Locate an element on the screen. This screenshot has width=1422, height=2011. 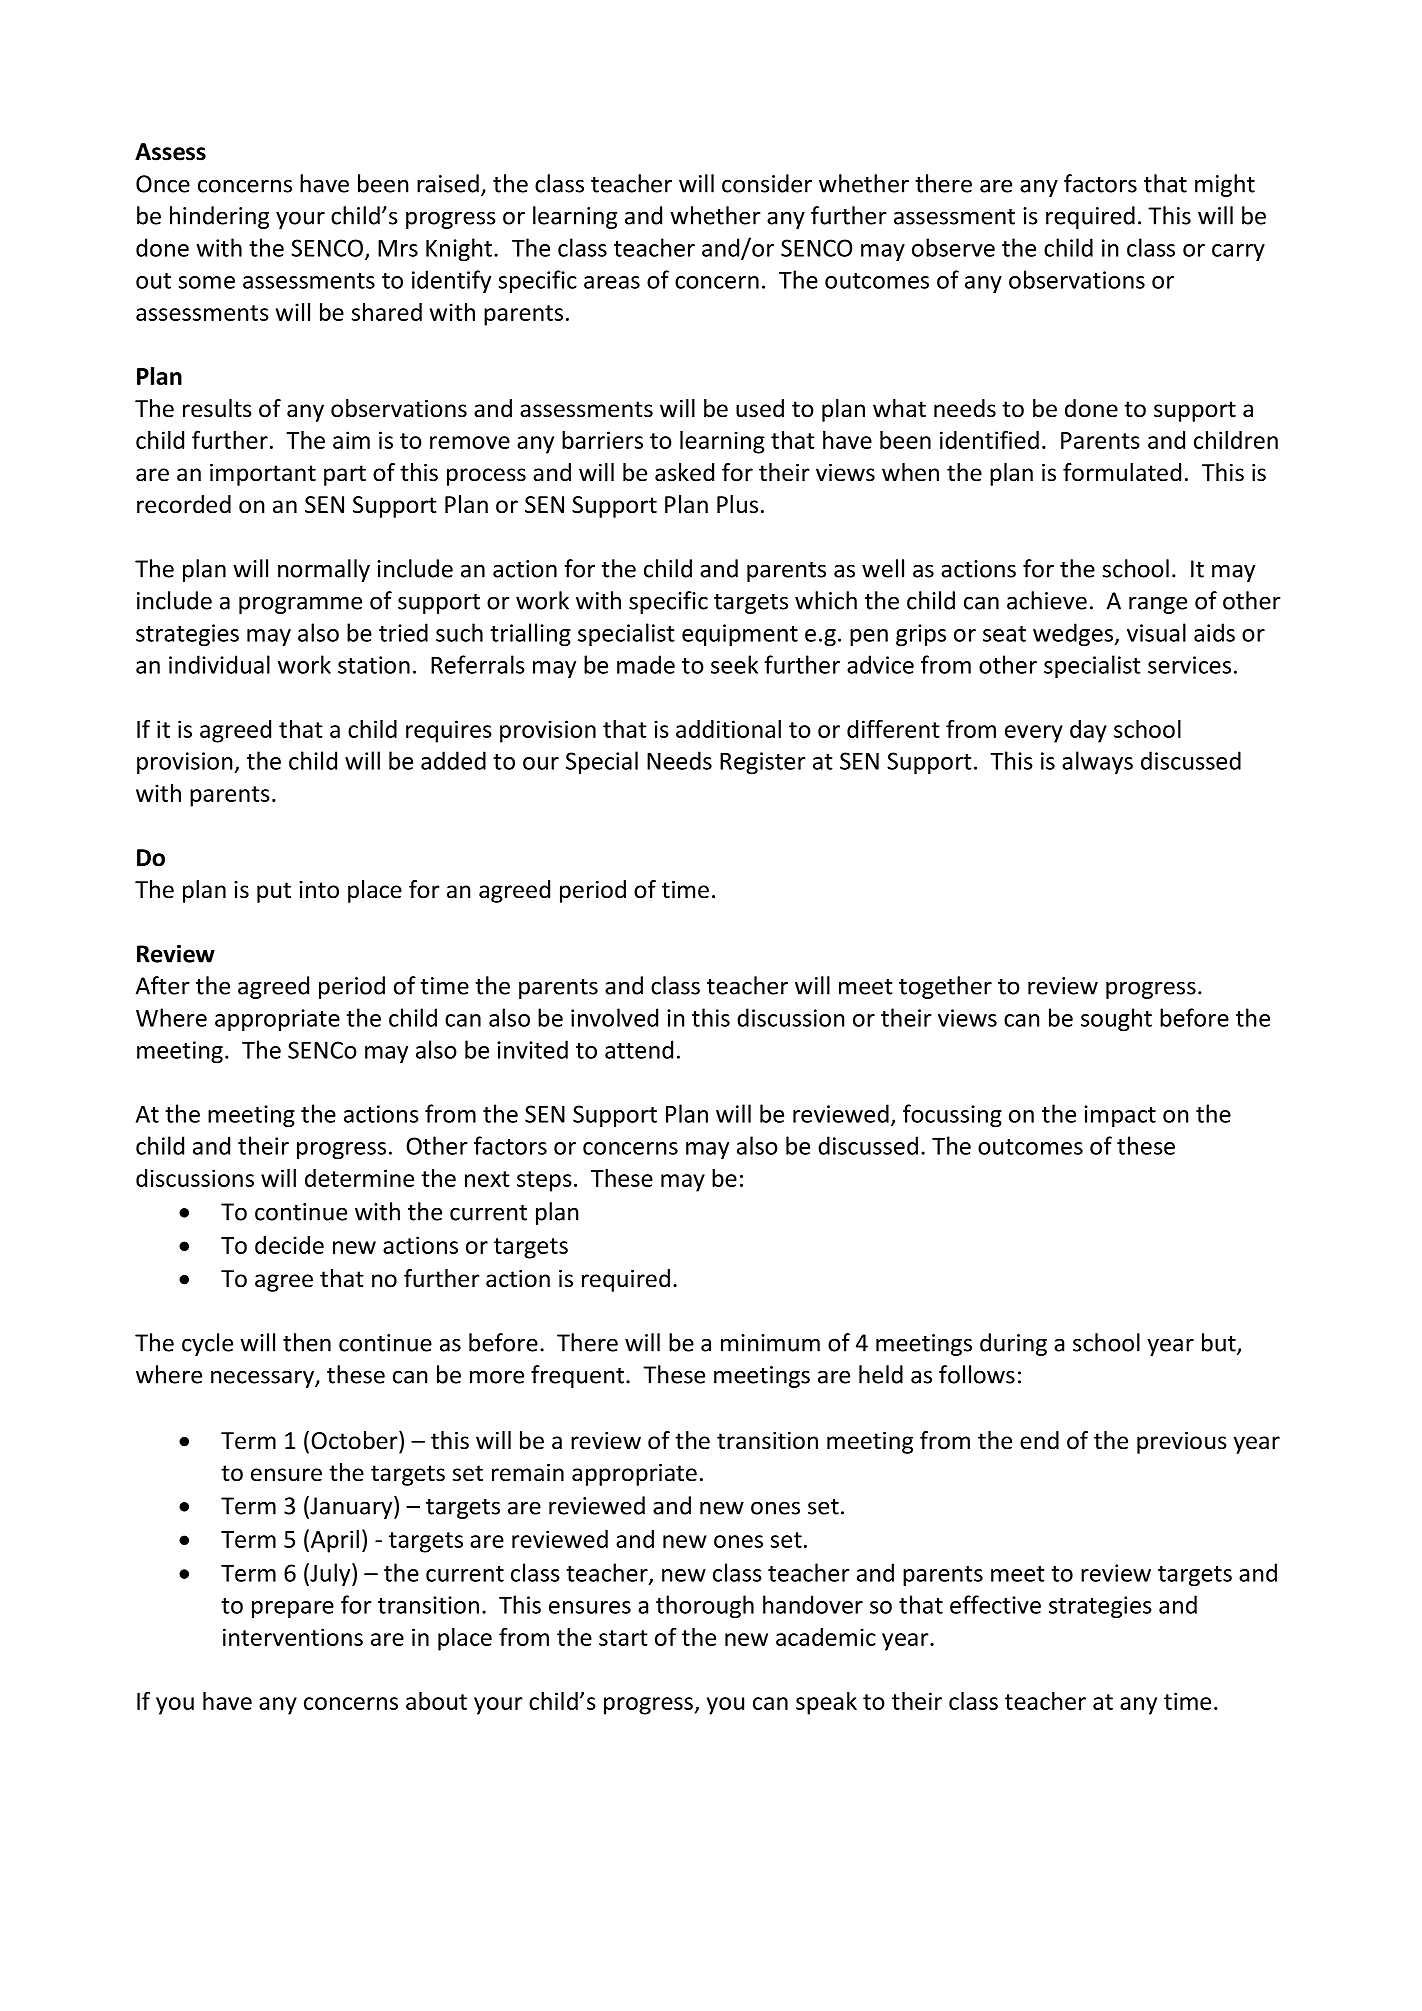
range is located at coordinates (1158, 605).
